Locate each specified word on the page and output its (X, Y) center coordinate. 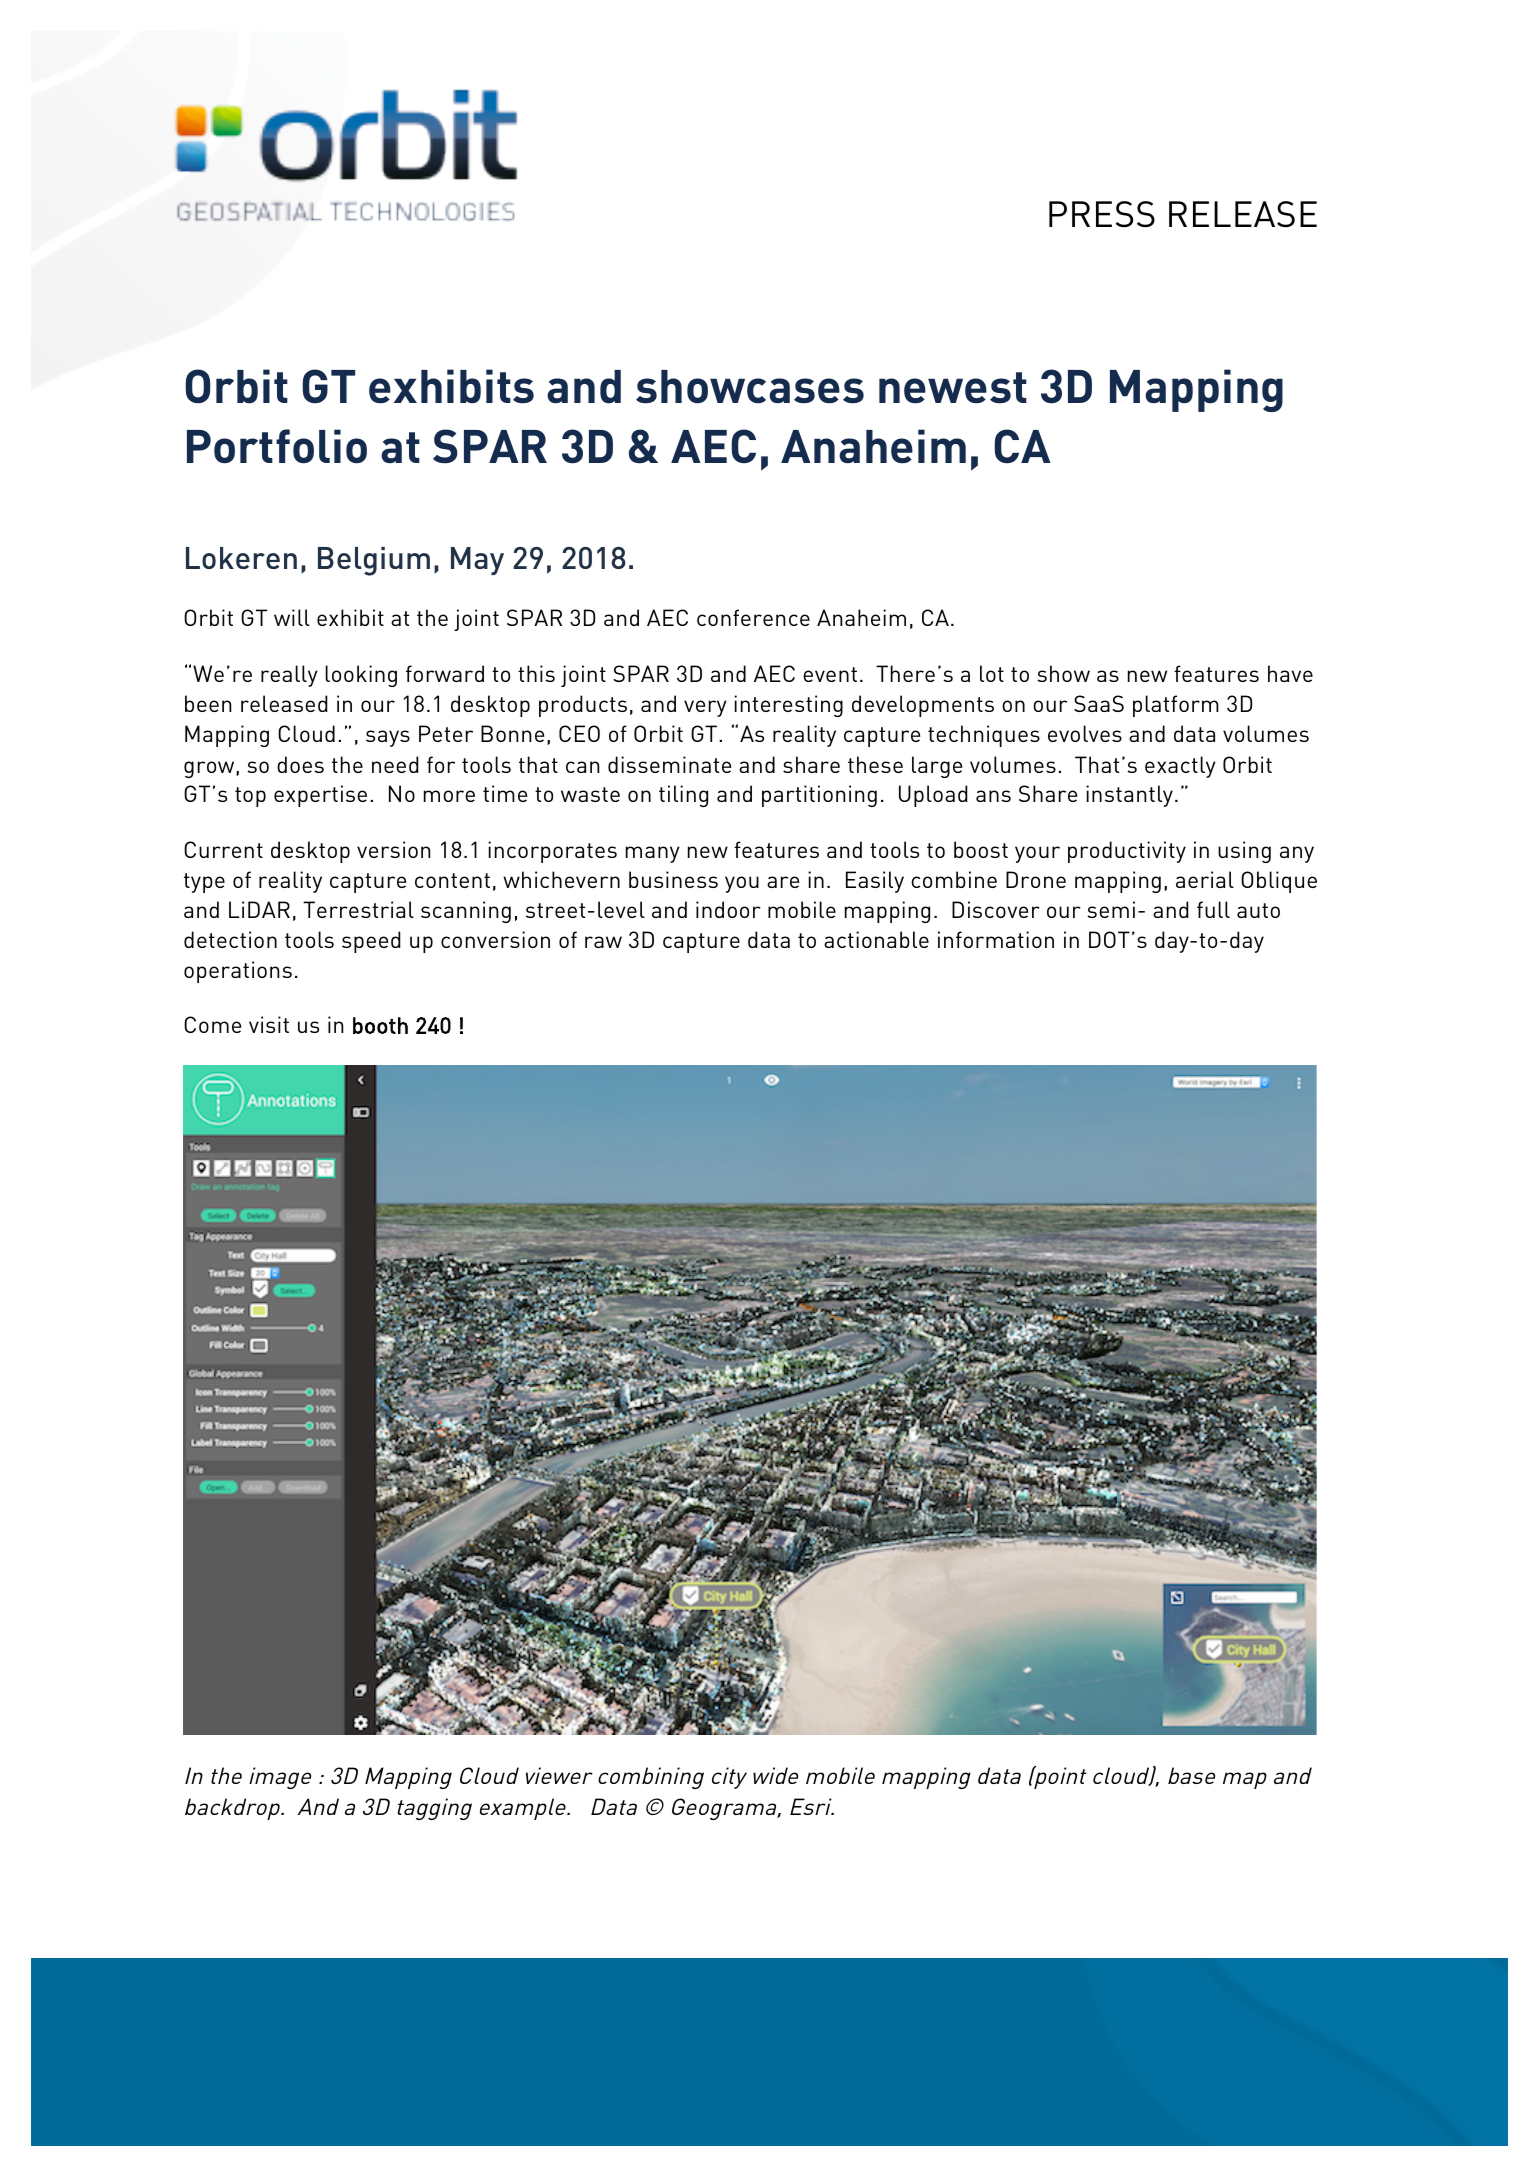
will (292, 617)
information (996, 939)
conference (753, 617)
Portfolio (277, 446)
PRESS (1102, 214)
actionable (876, 939)
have (1290, 673)
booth (380, 1025)
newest (953, 388)
